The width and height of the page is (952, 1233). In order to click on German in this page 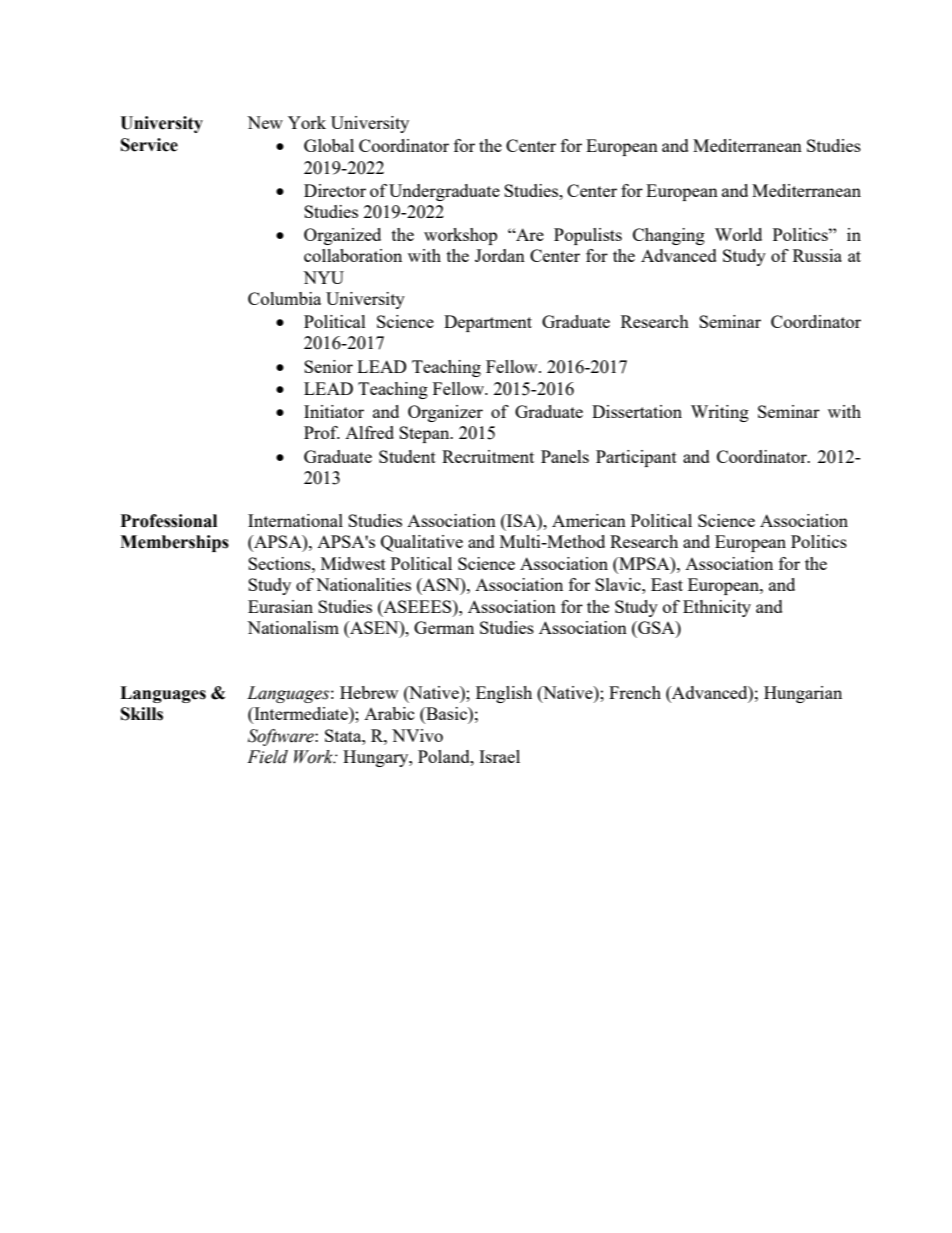, I will do `click(444, 627)`.
